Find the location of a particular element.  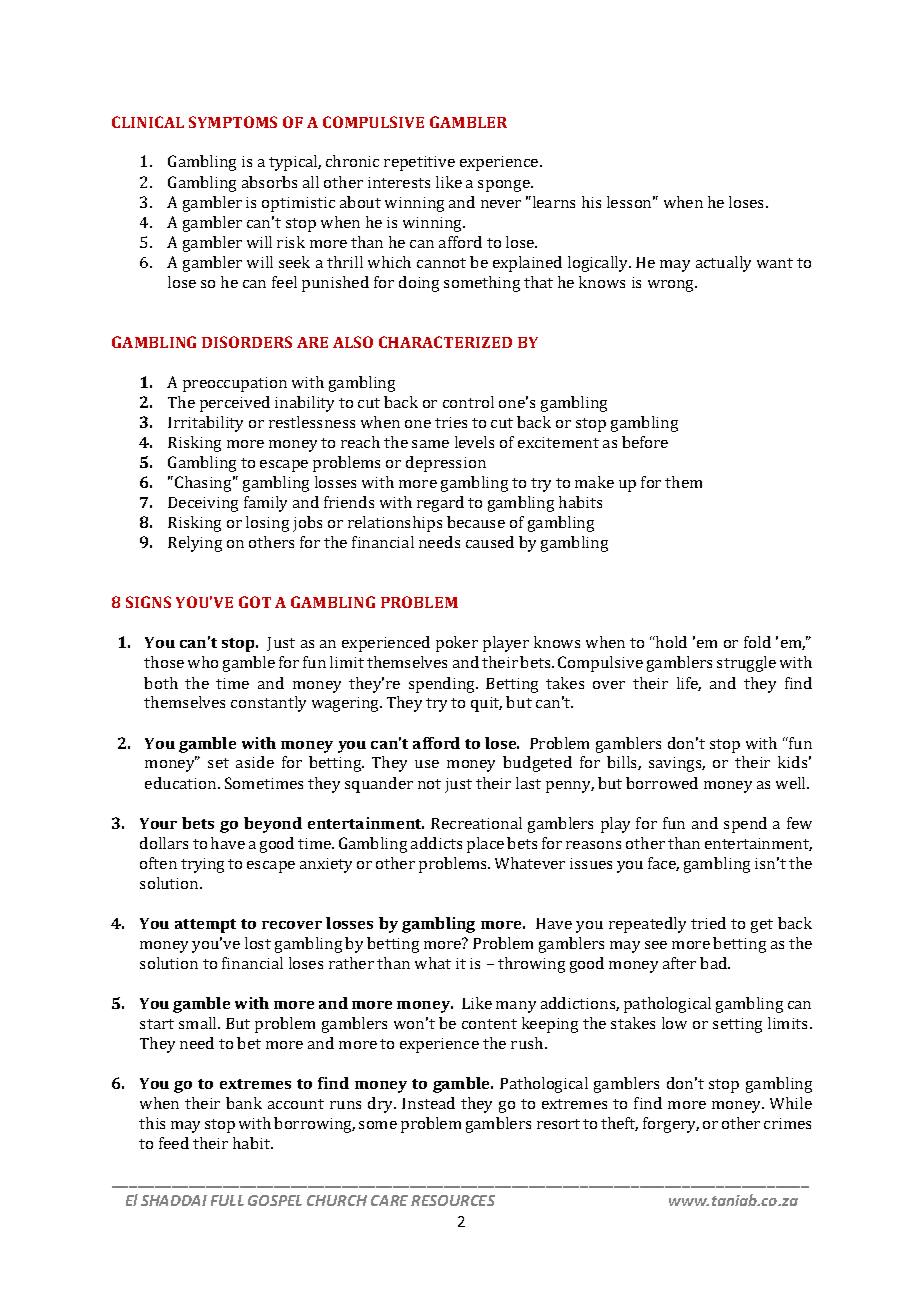

SYMPTOMS is located at coordinates (233, 122).
